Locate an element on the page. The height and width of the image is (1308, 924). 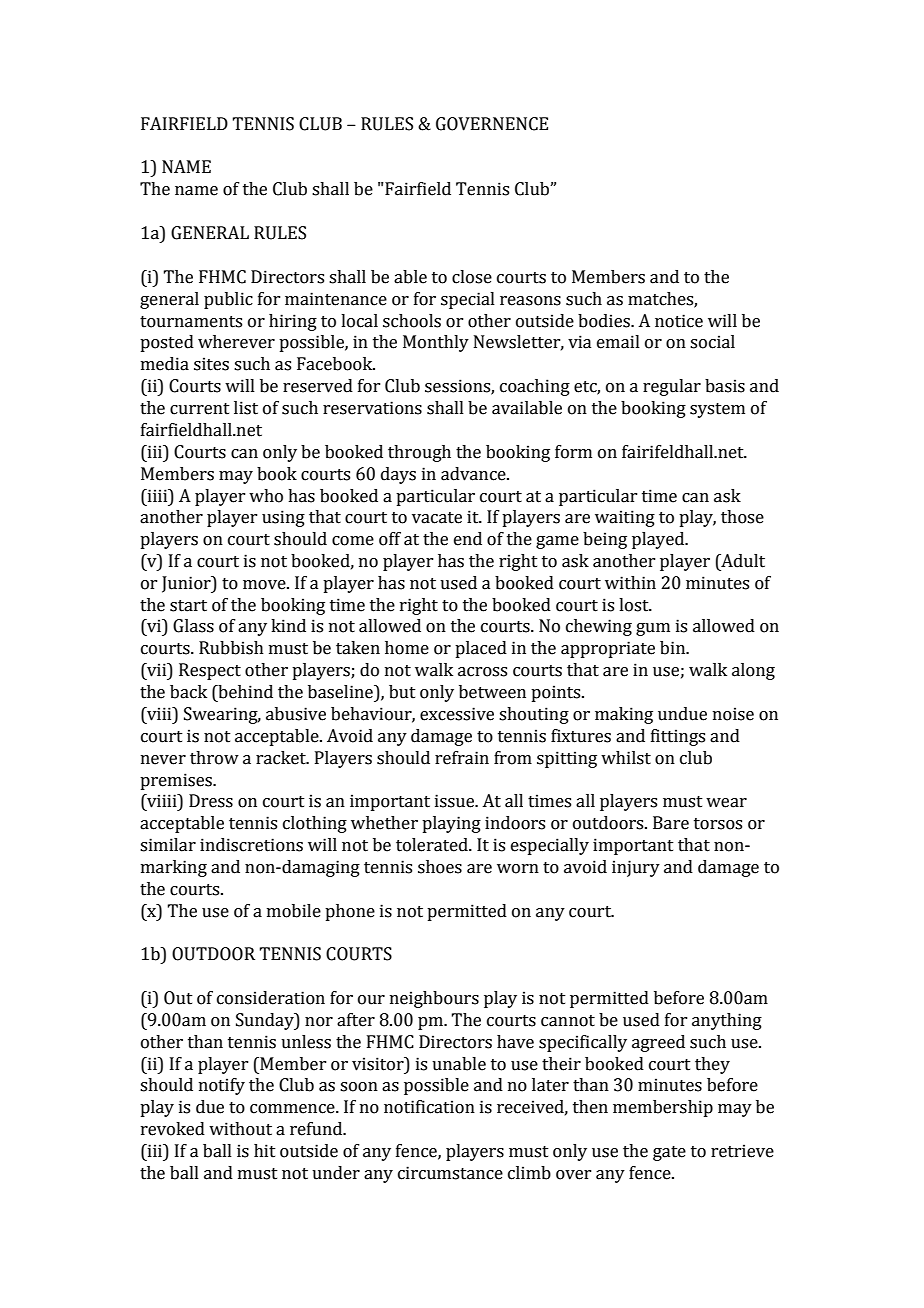
without is located at coordinates (240, 1129).
